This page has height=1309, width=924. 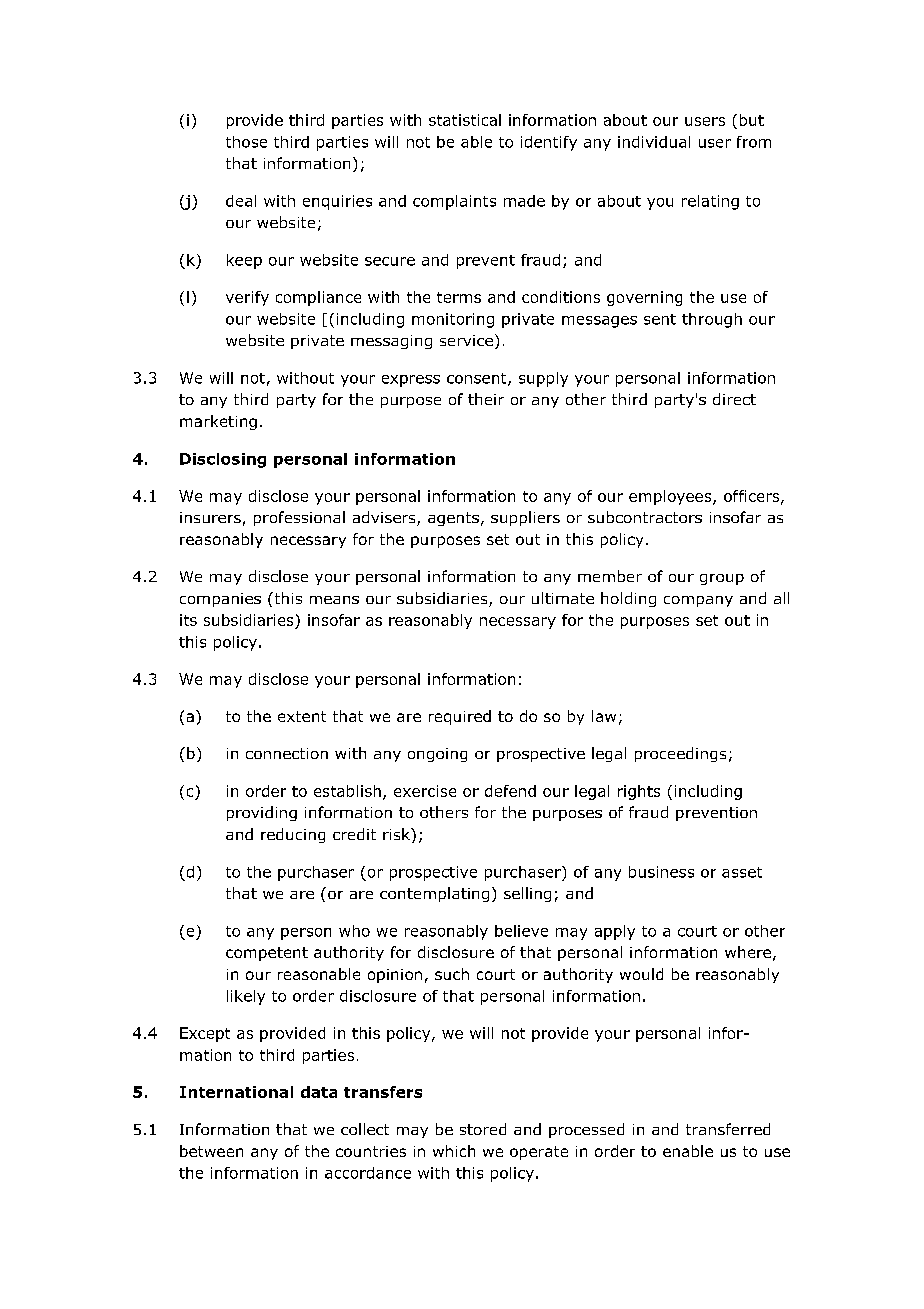 I want to click on those, so click(x=246, y=142).
